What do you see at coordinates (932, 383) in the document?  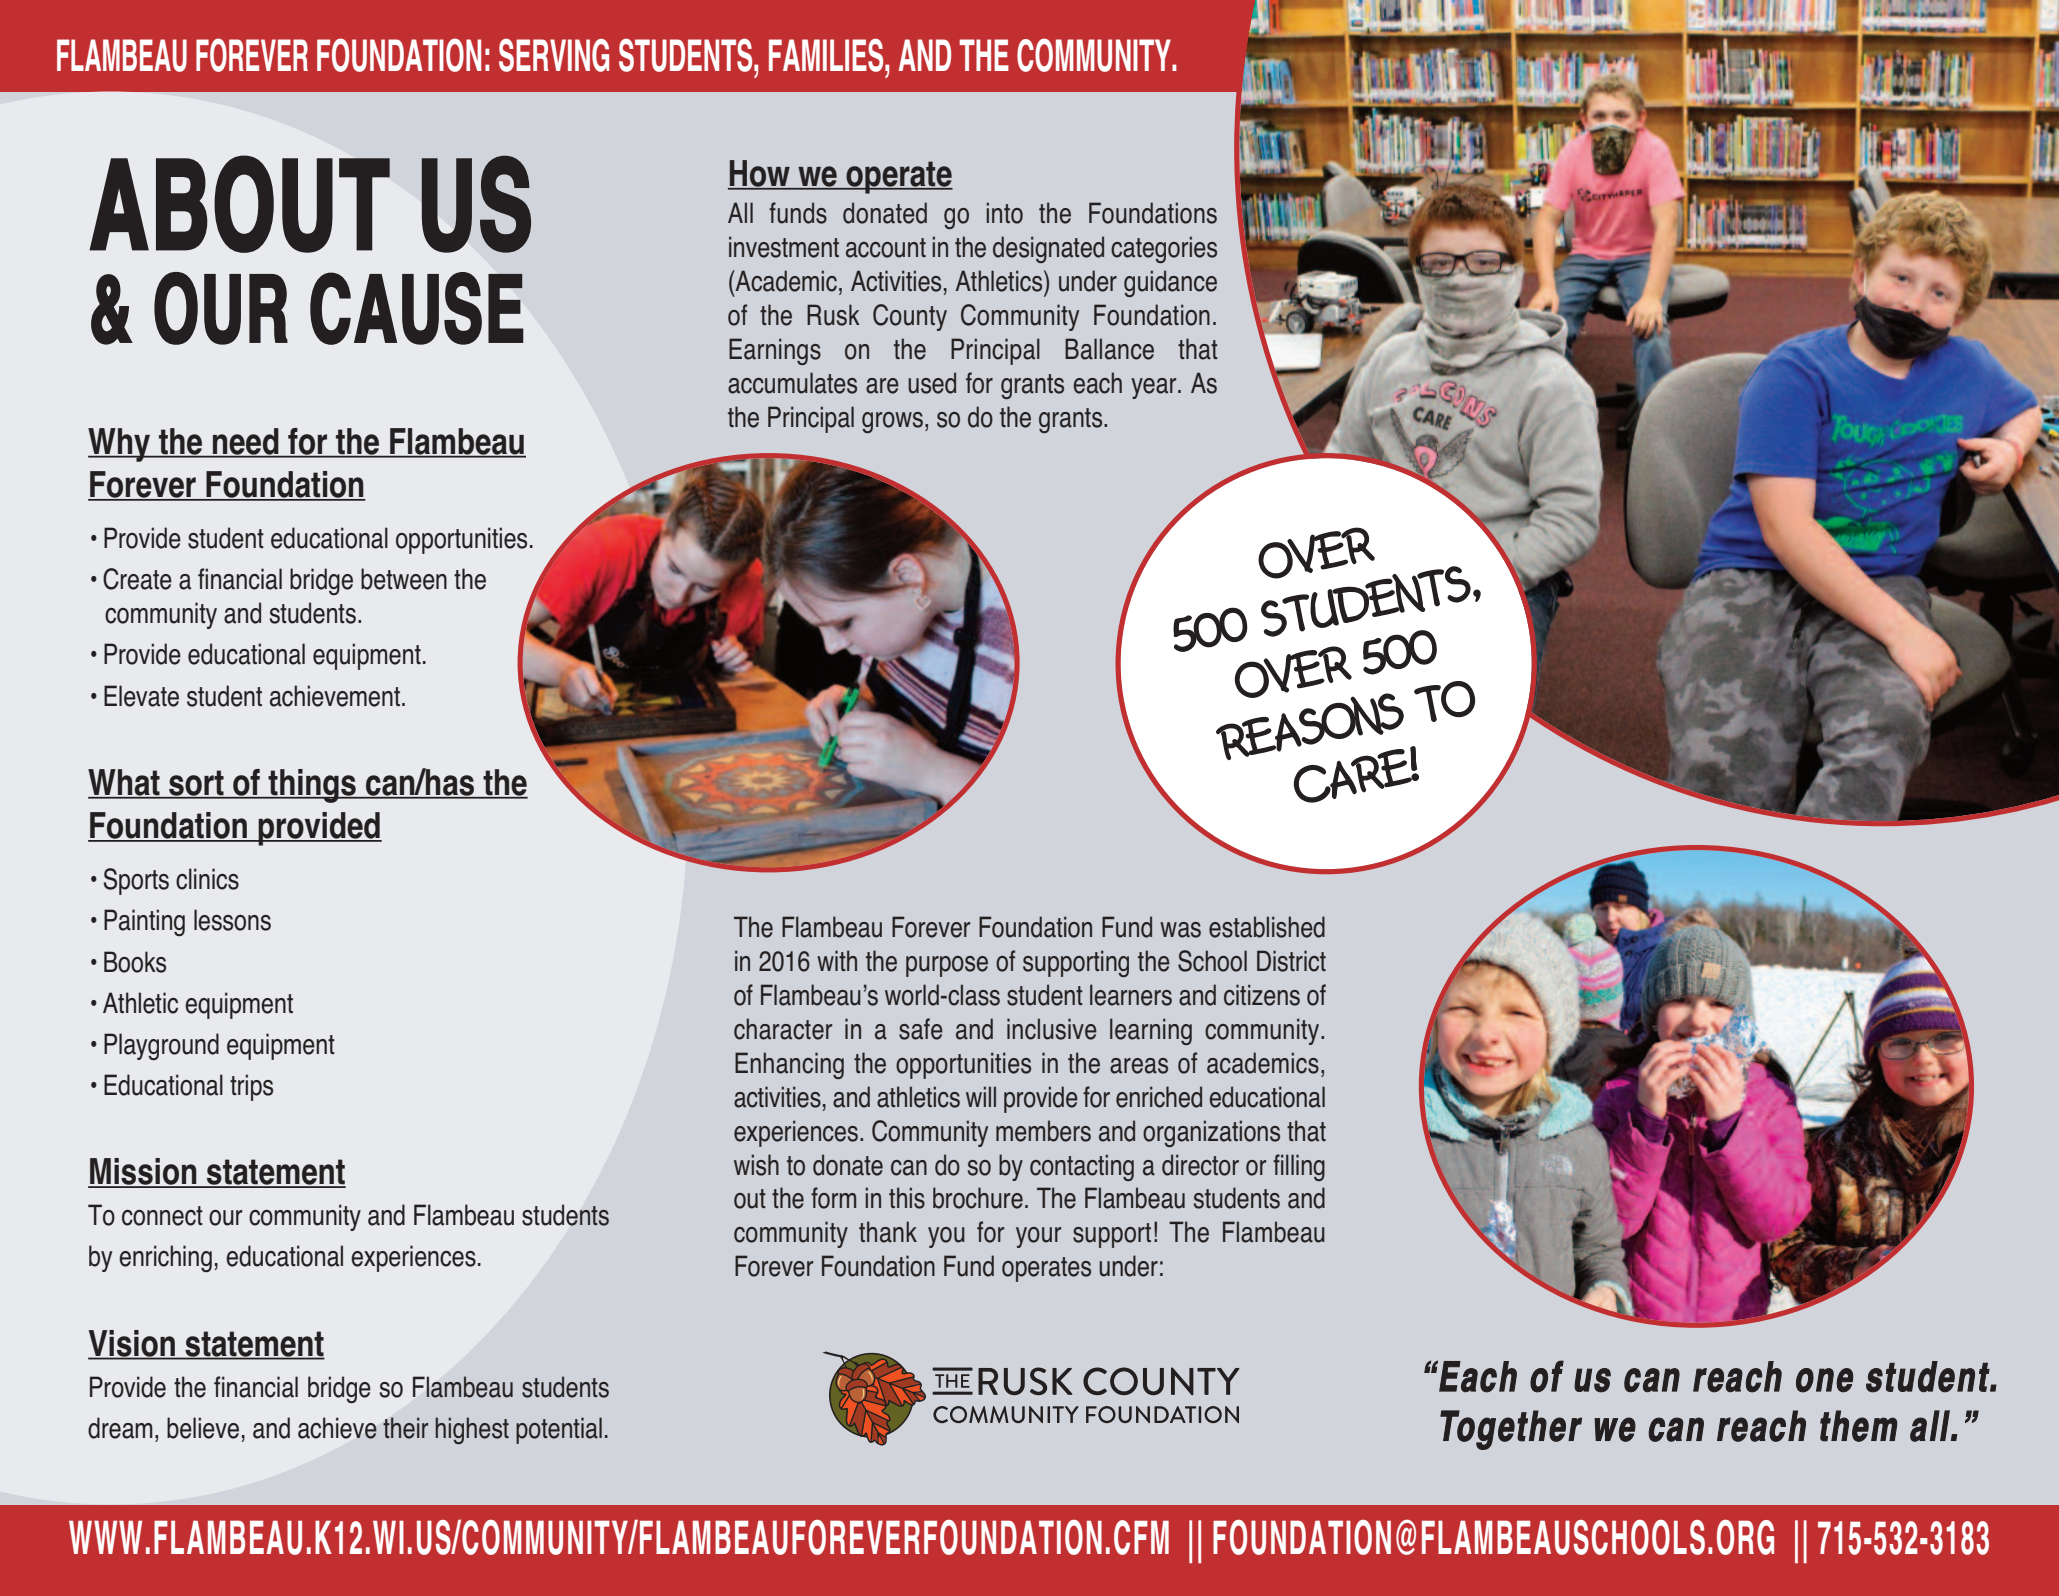 I see `used` at bounding box center [932, 383].
